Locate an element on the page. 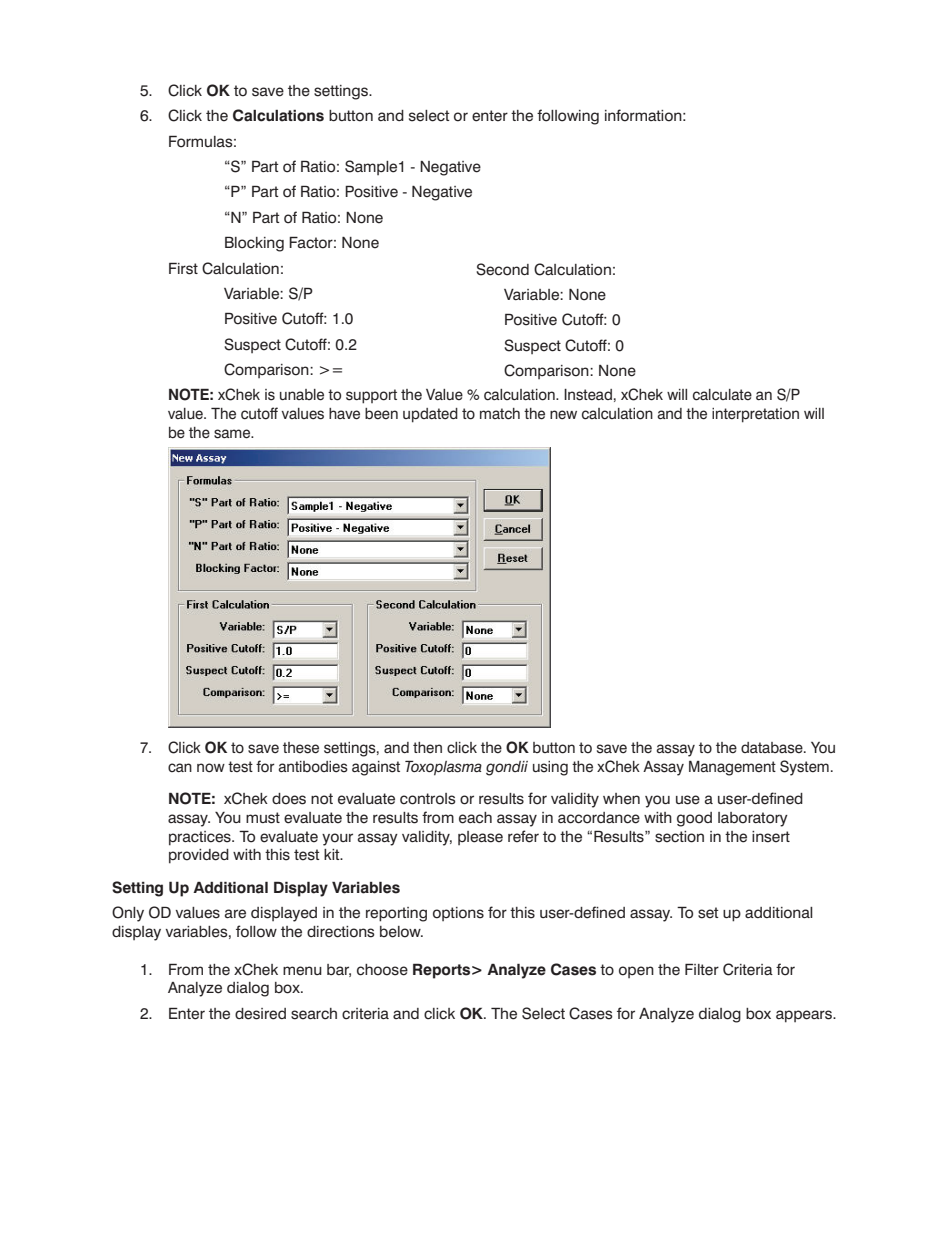  these is located at coordinates (301, 748).
